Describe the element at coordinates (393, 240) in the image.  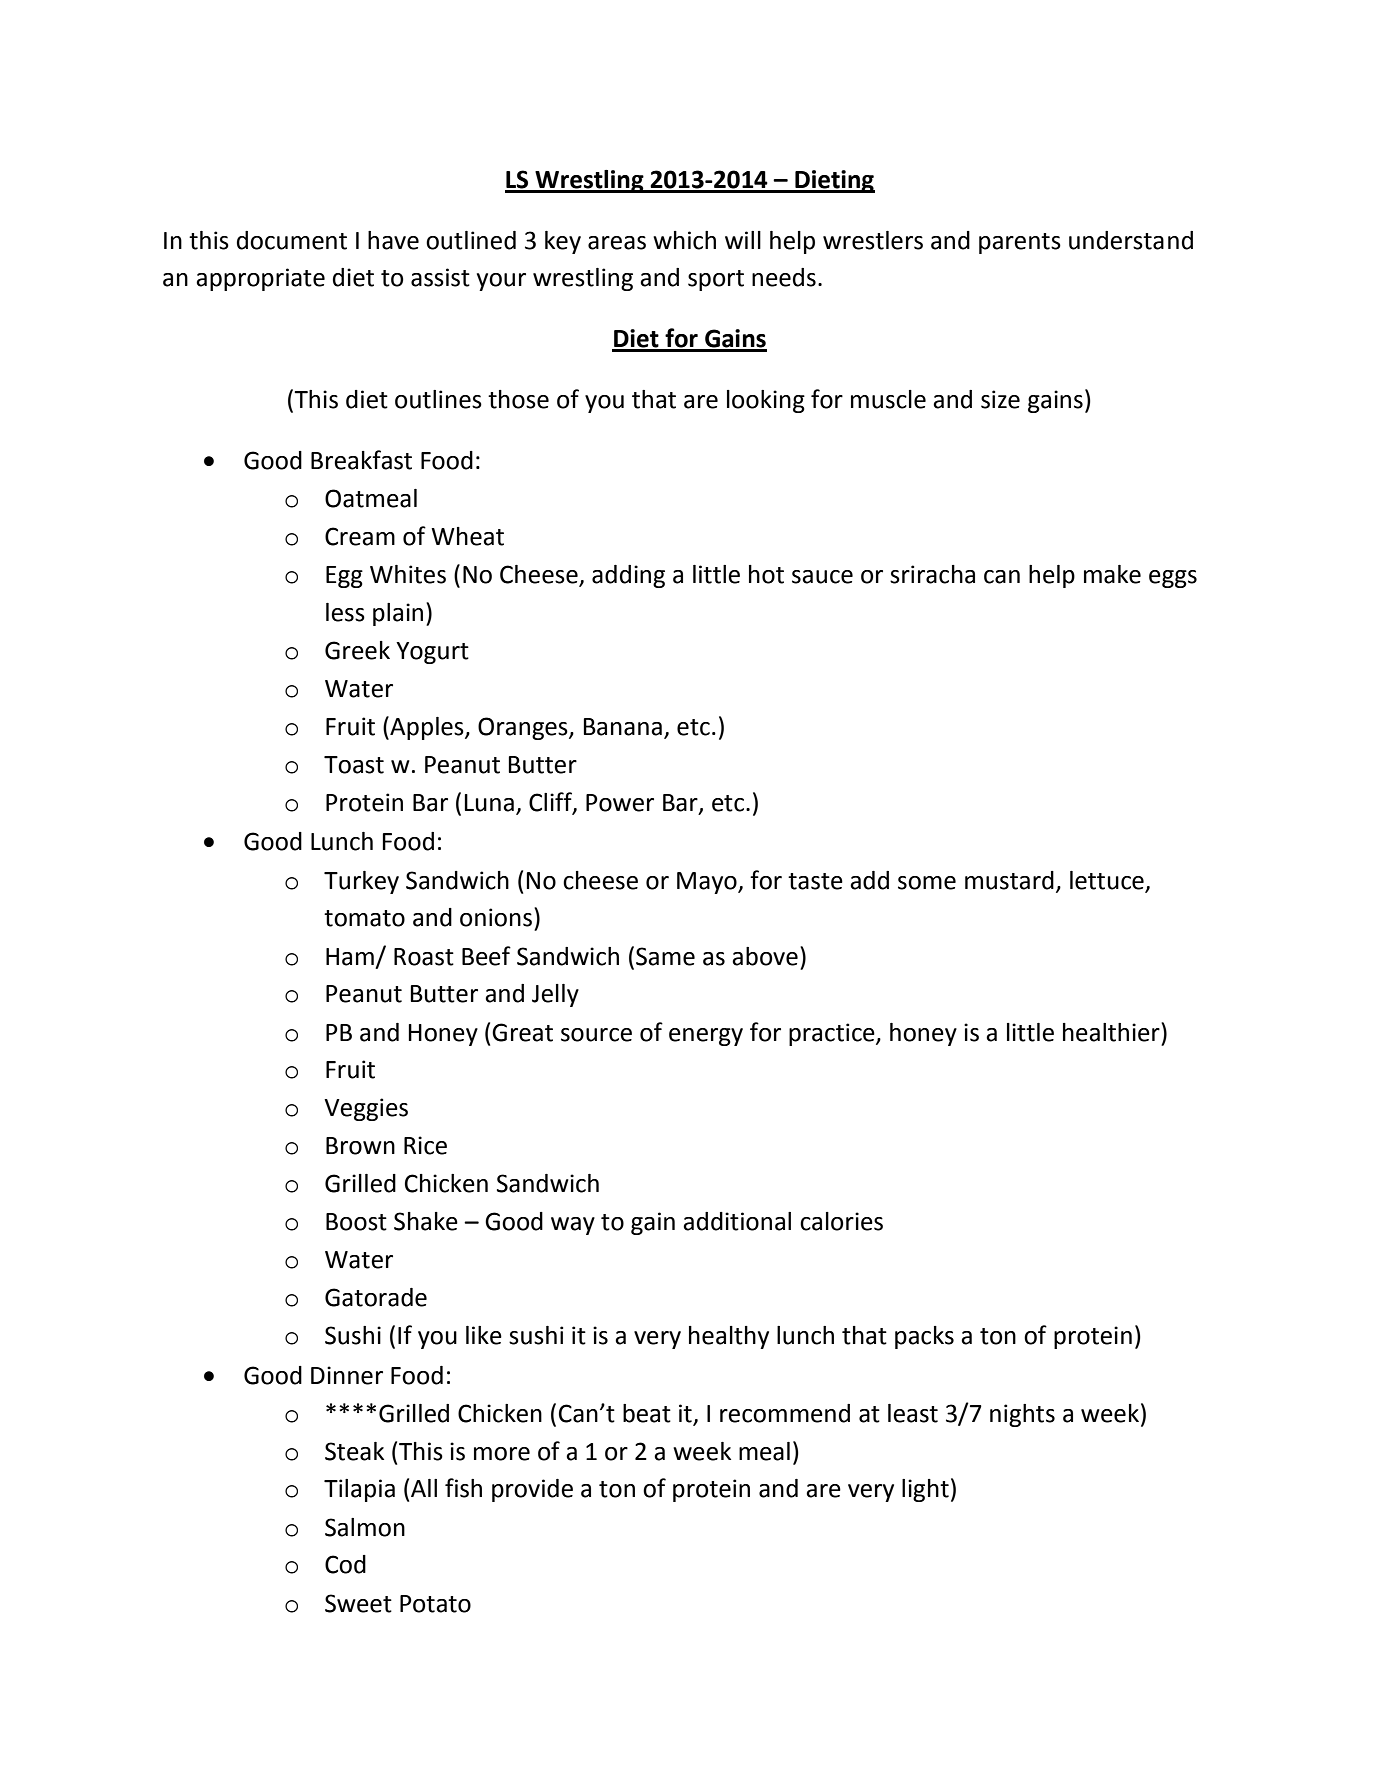
I see `have` at that location.
